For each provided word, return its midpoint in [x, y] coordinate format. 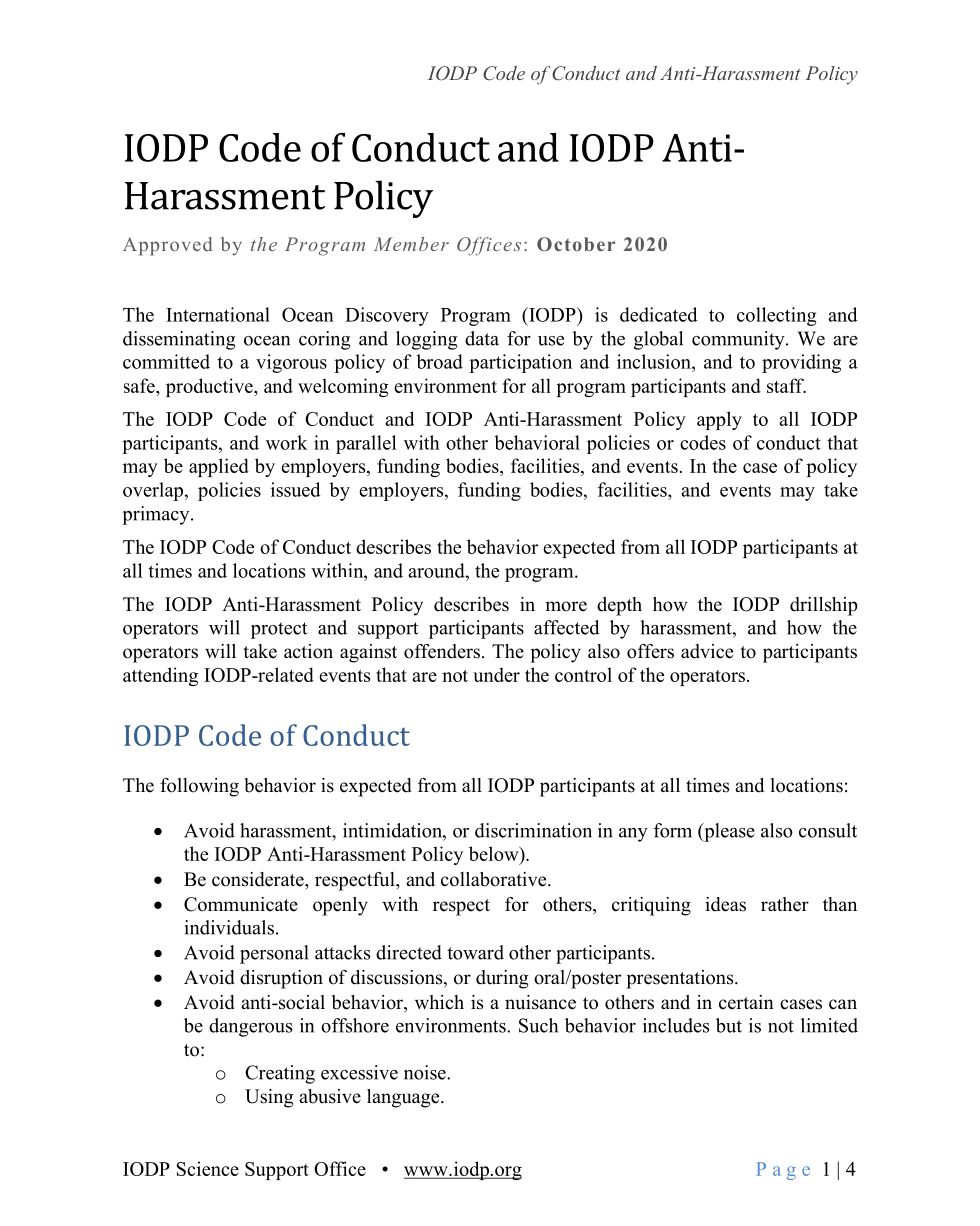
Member [411, 244]
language [404, 1098]
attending [160, 676]
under [496, 674]
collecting [776, 316]
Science [207, 1168]
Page [783, 1171]
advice [707, 651]
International [218, 314]
